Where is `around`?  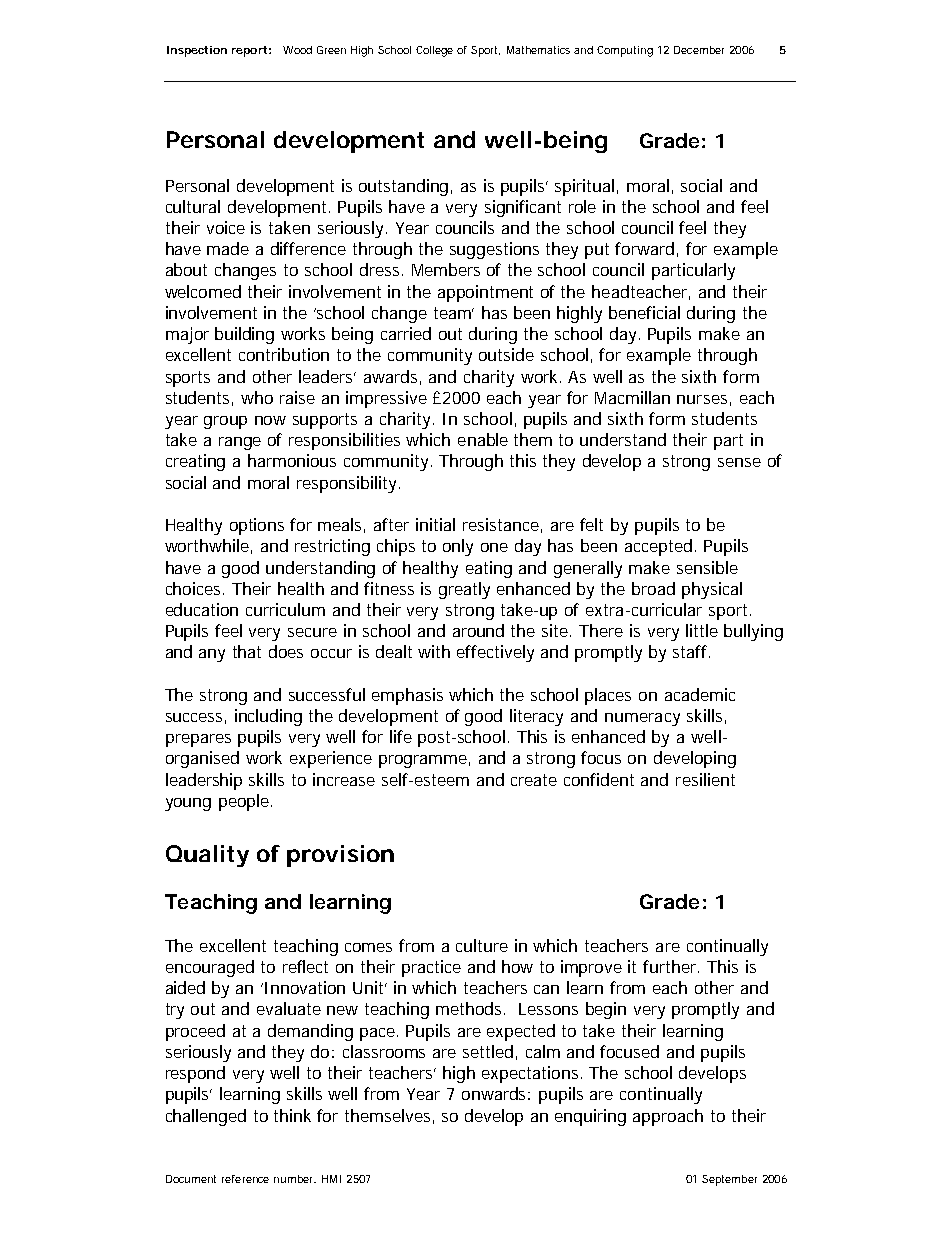 around is located at coordinates (478, 630).
